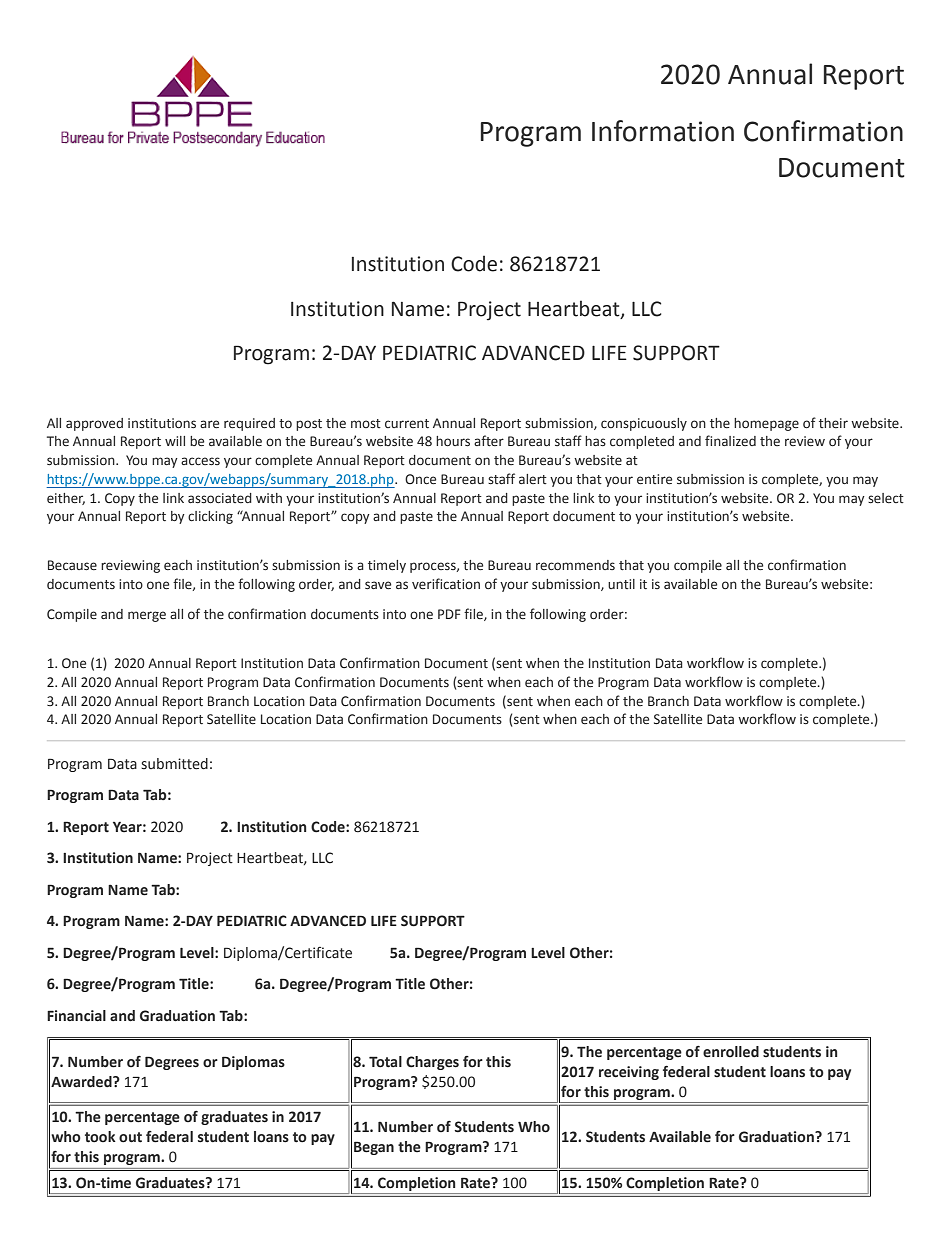 This page has width=952, height=1233. What do you see at coordinates (446, 583) in the page?
I see `verification` at bounding box center [446, 583].
